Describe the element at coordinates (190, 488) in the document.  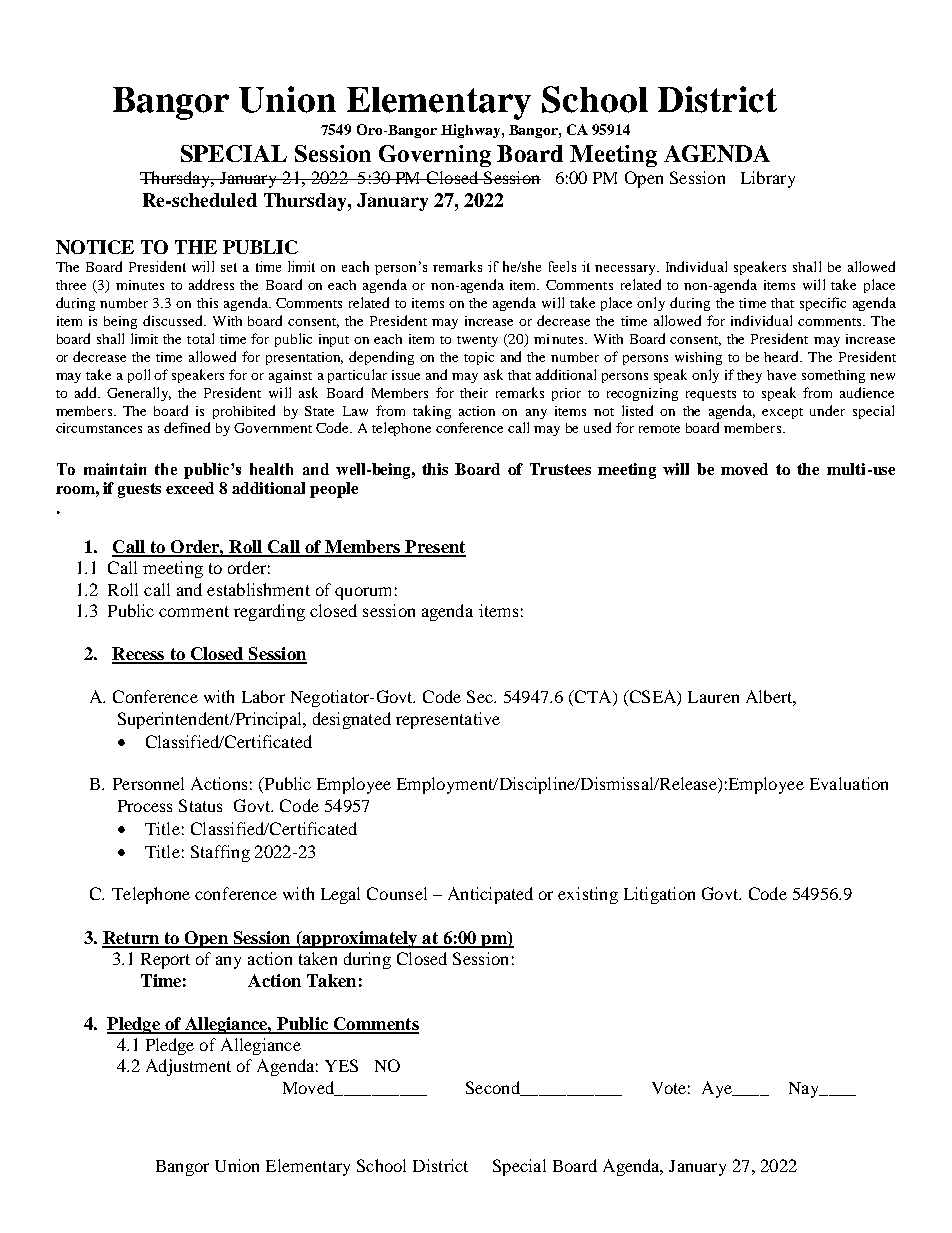
I see `exceed` at that location.
